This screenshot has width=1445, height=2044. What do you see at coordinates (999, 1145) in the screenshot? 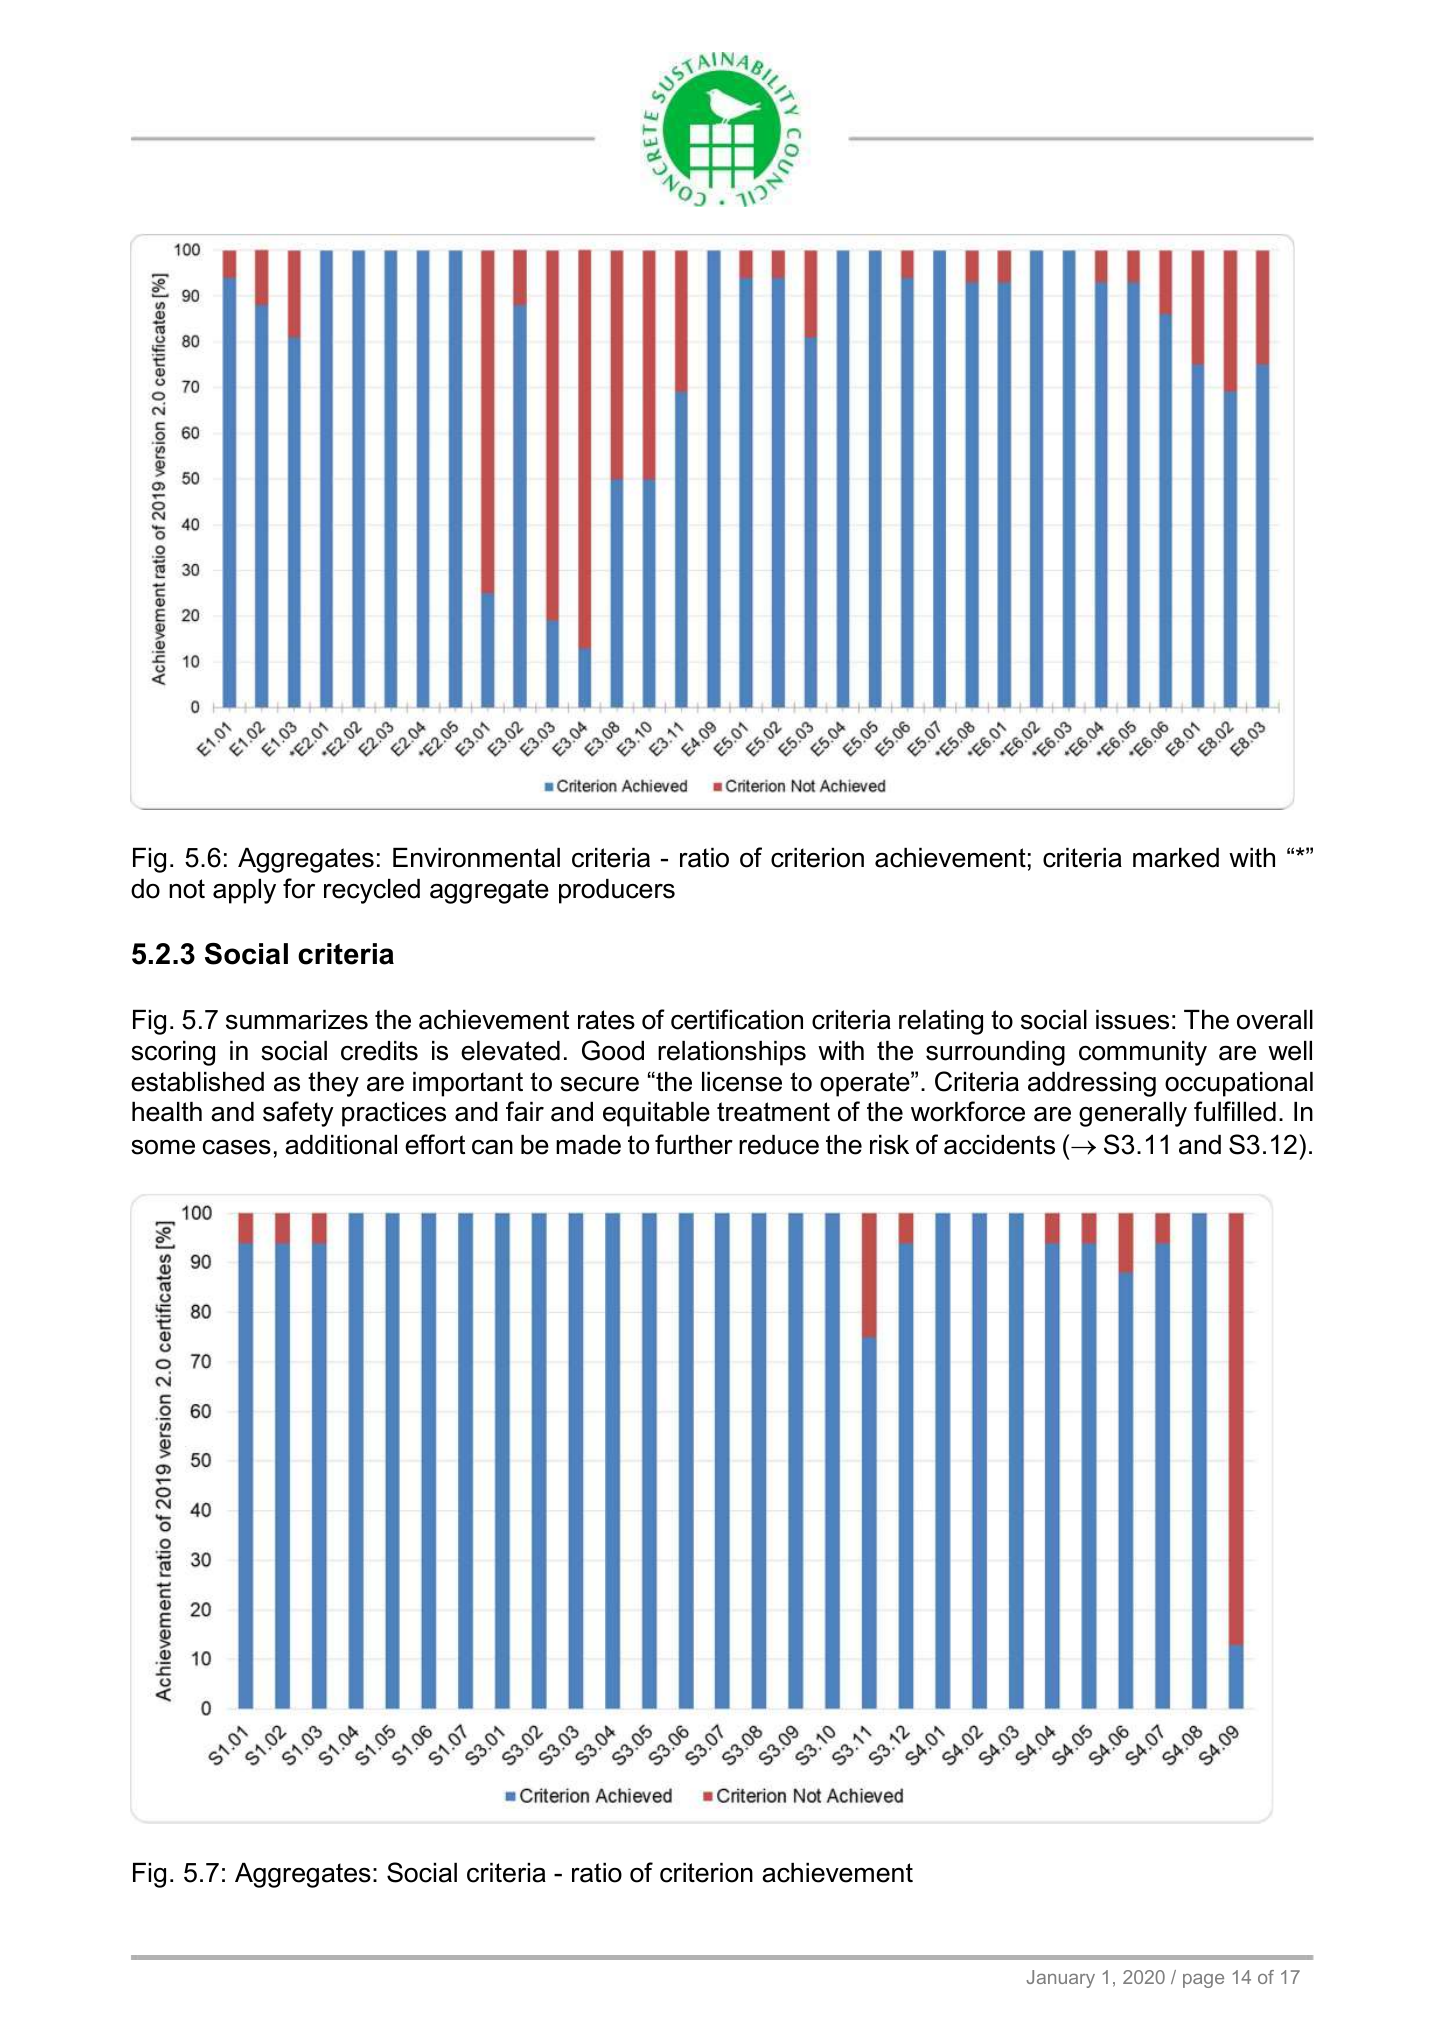
I see `accidents` at bounding box center [999, 1145].
